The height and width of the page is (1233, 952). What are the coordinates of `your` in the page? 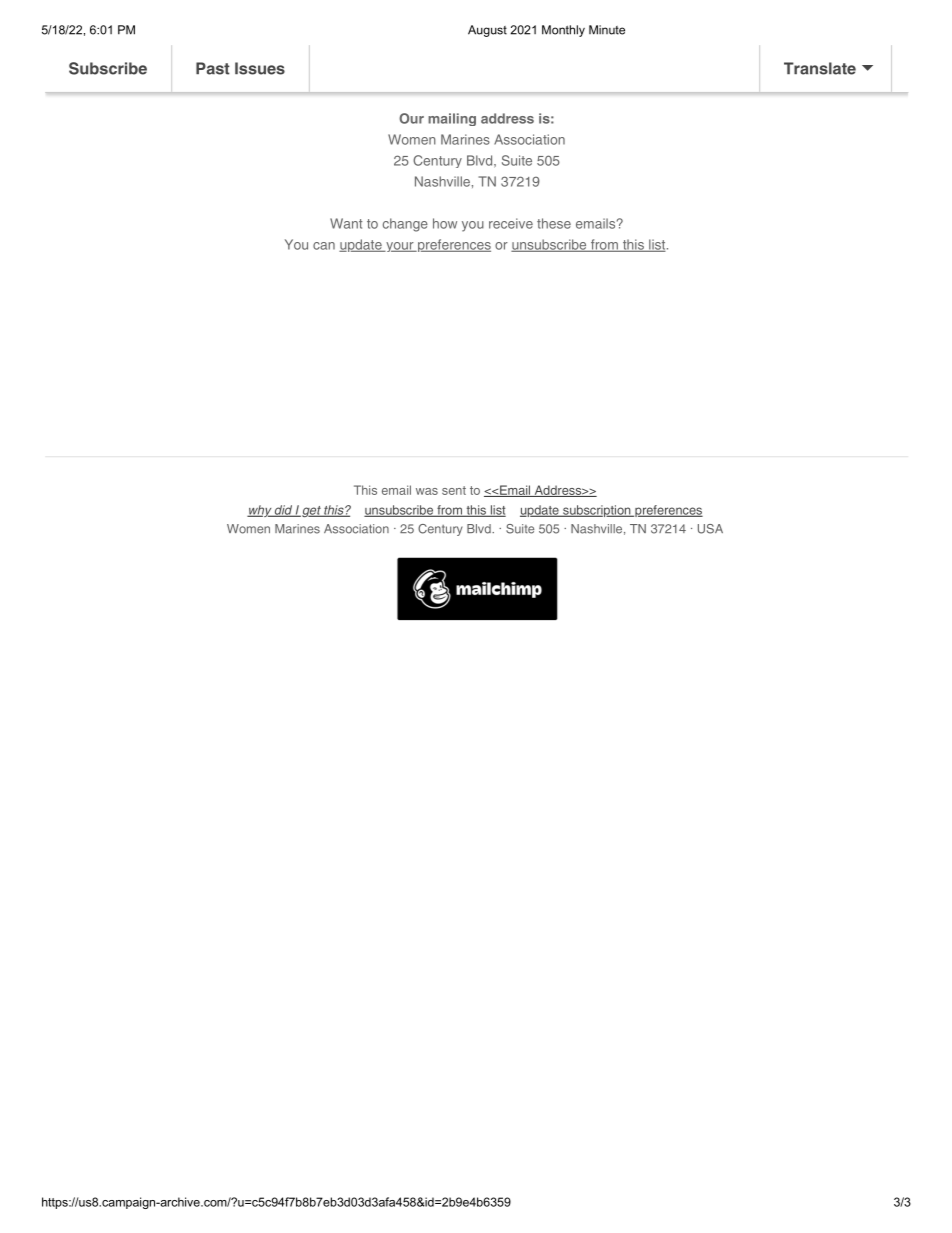 It's located at (400, 247).
